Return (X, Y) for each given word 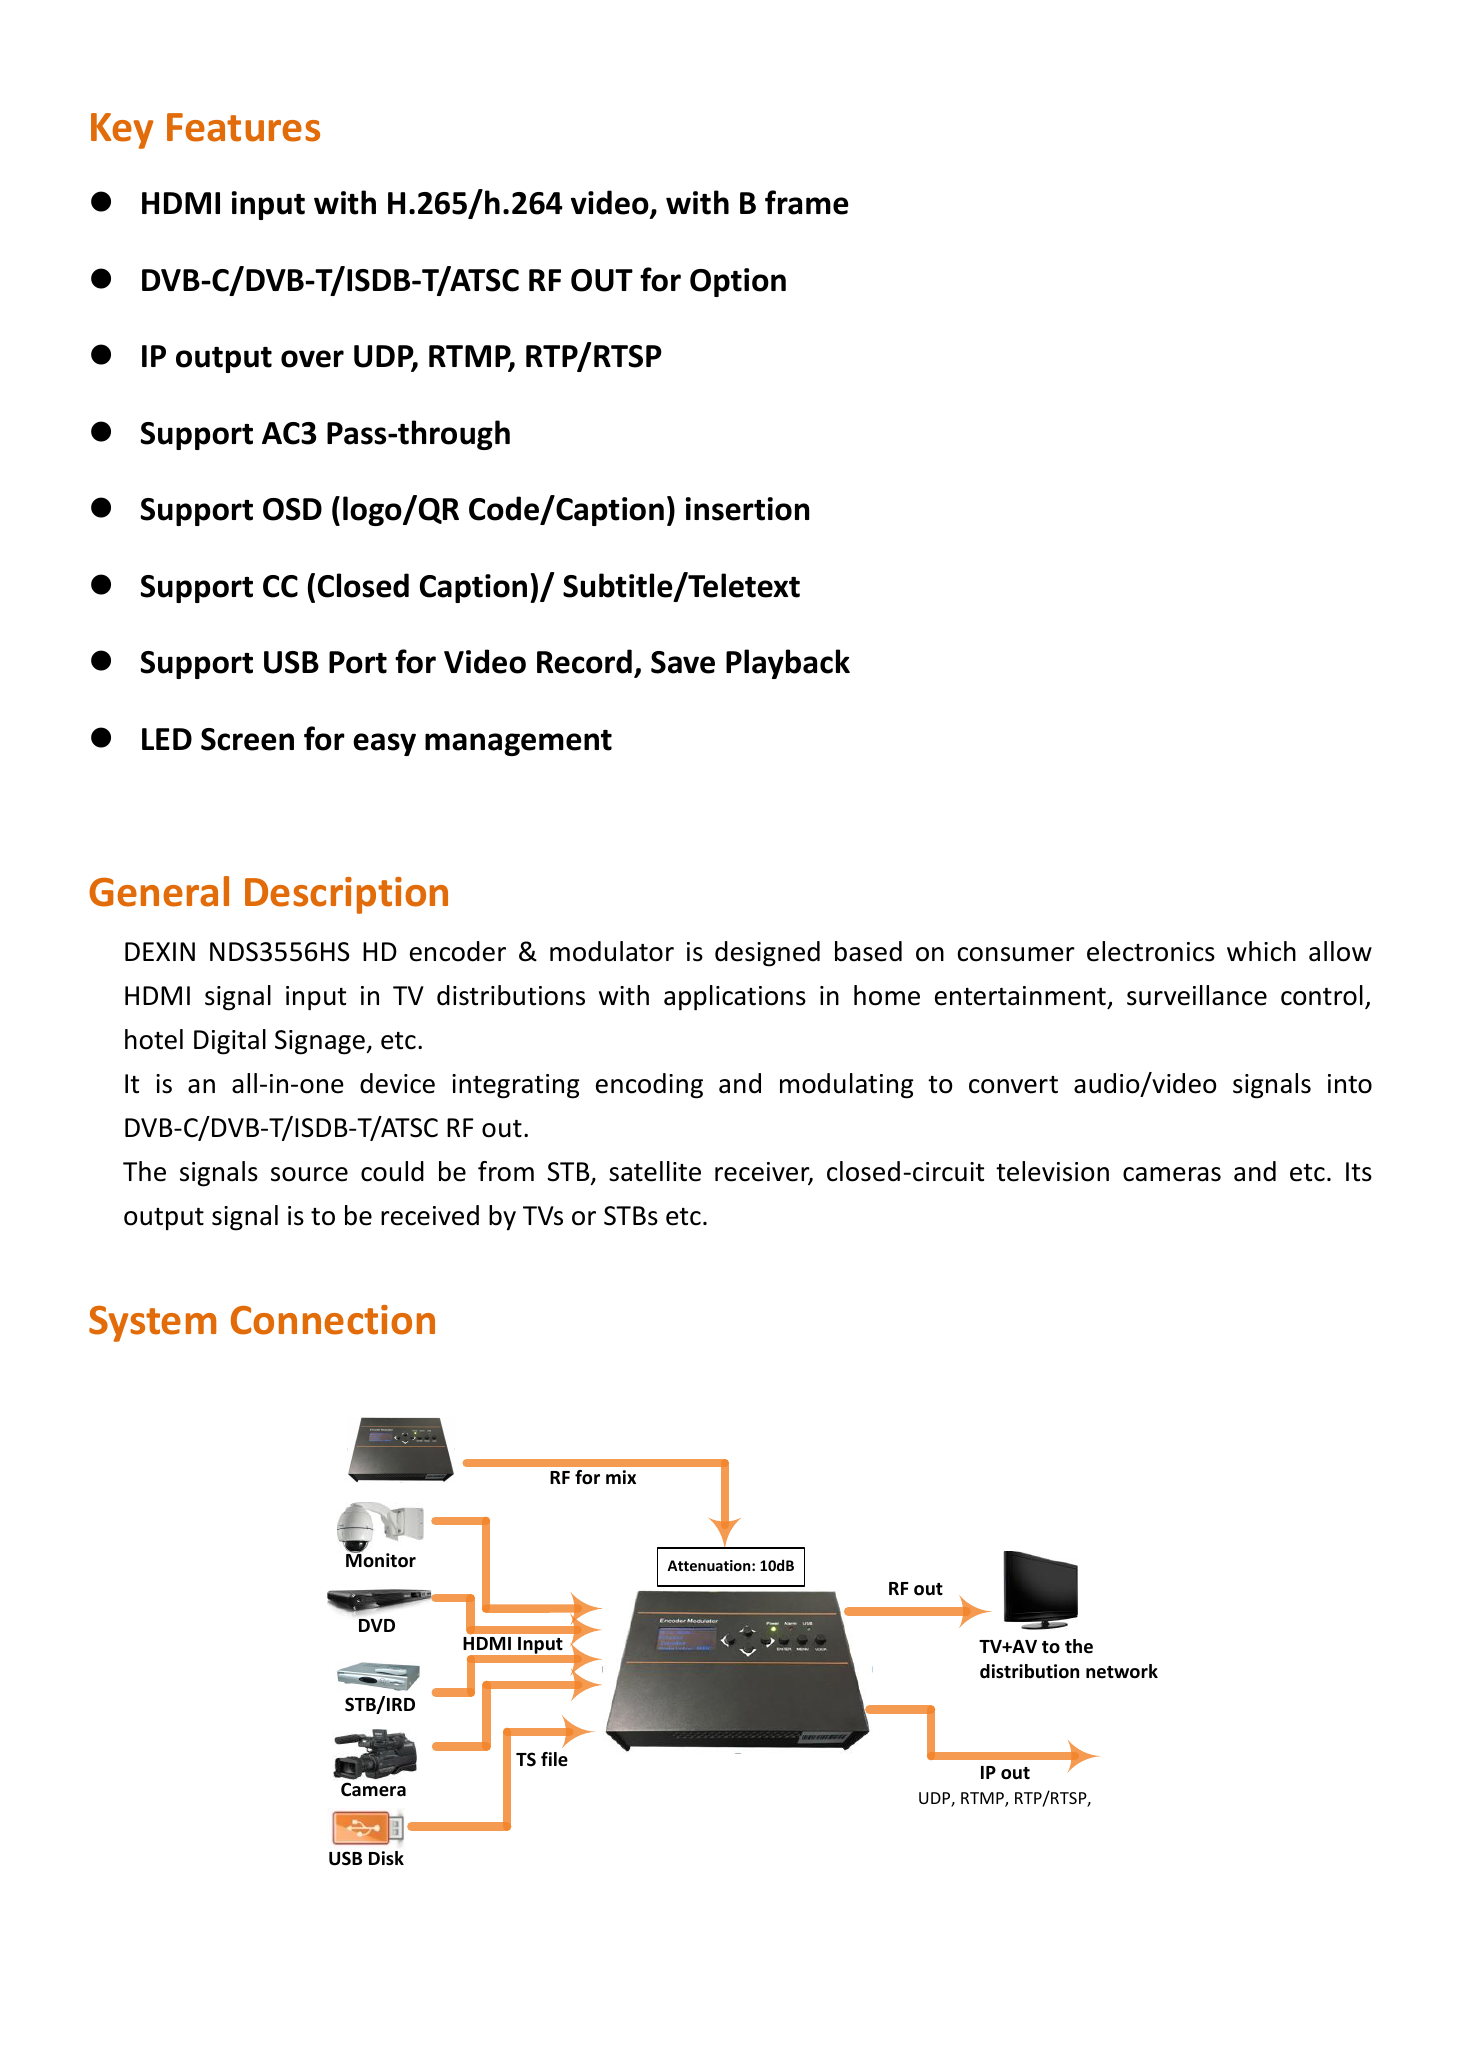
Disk (386, 1858)
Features (243, 127)
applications (735, 998)
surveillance (1197, 995)
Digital (230, 1042)
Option (738, 282)
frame (807, 202)
